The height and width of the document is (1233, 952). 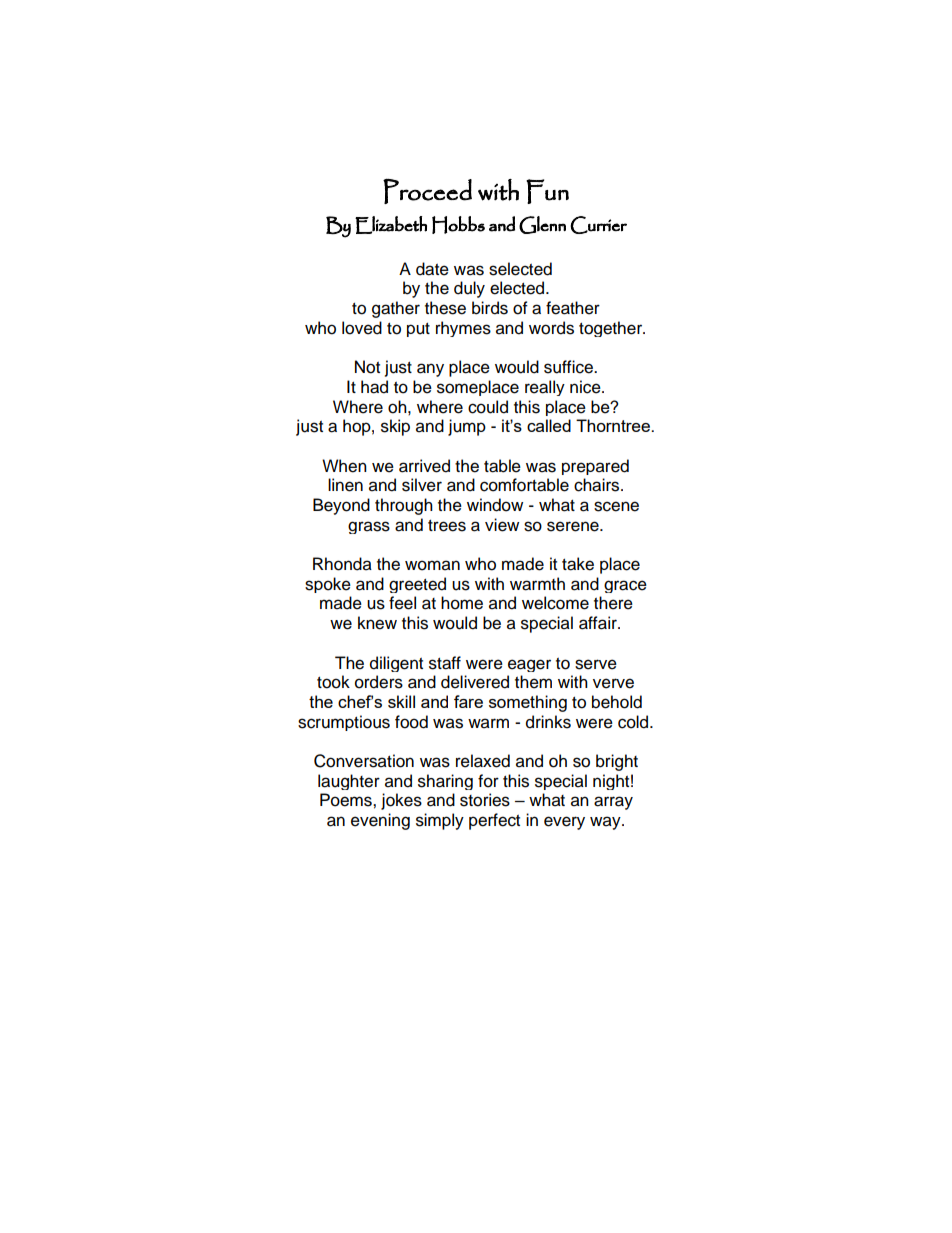 What do you see at coordinates (596, 664) in the document?
I see `serve` at bounding box center [596, 664].
